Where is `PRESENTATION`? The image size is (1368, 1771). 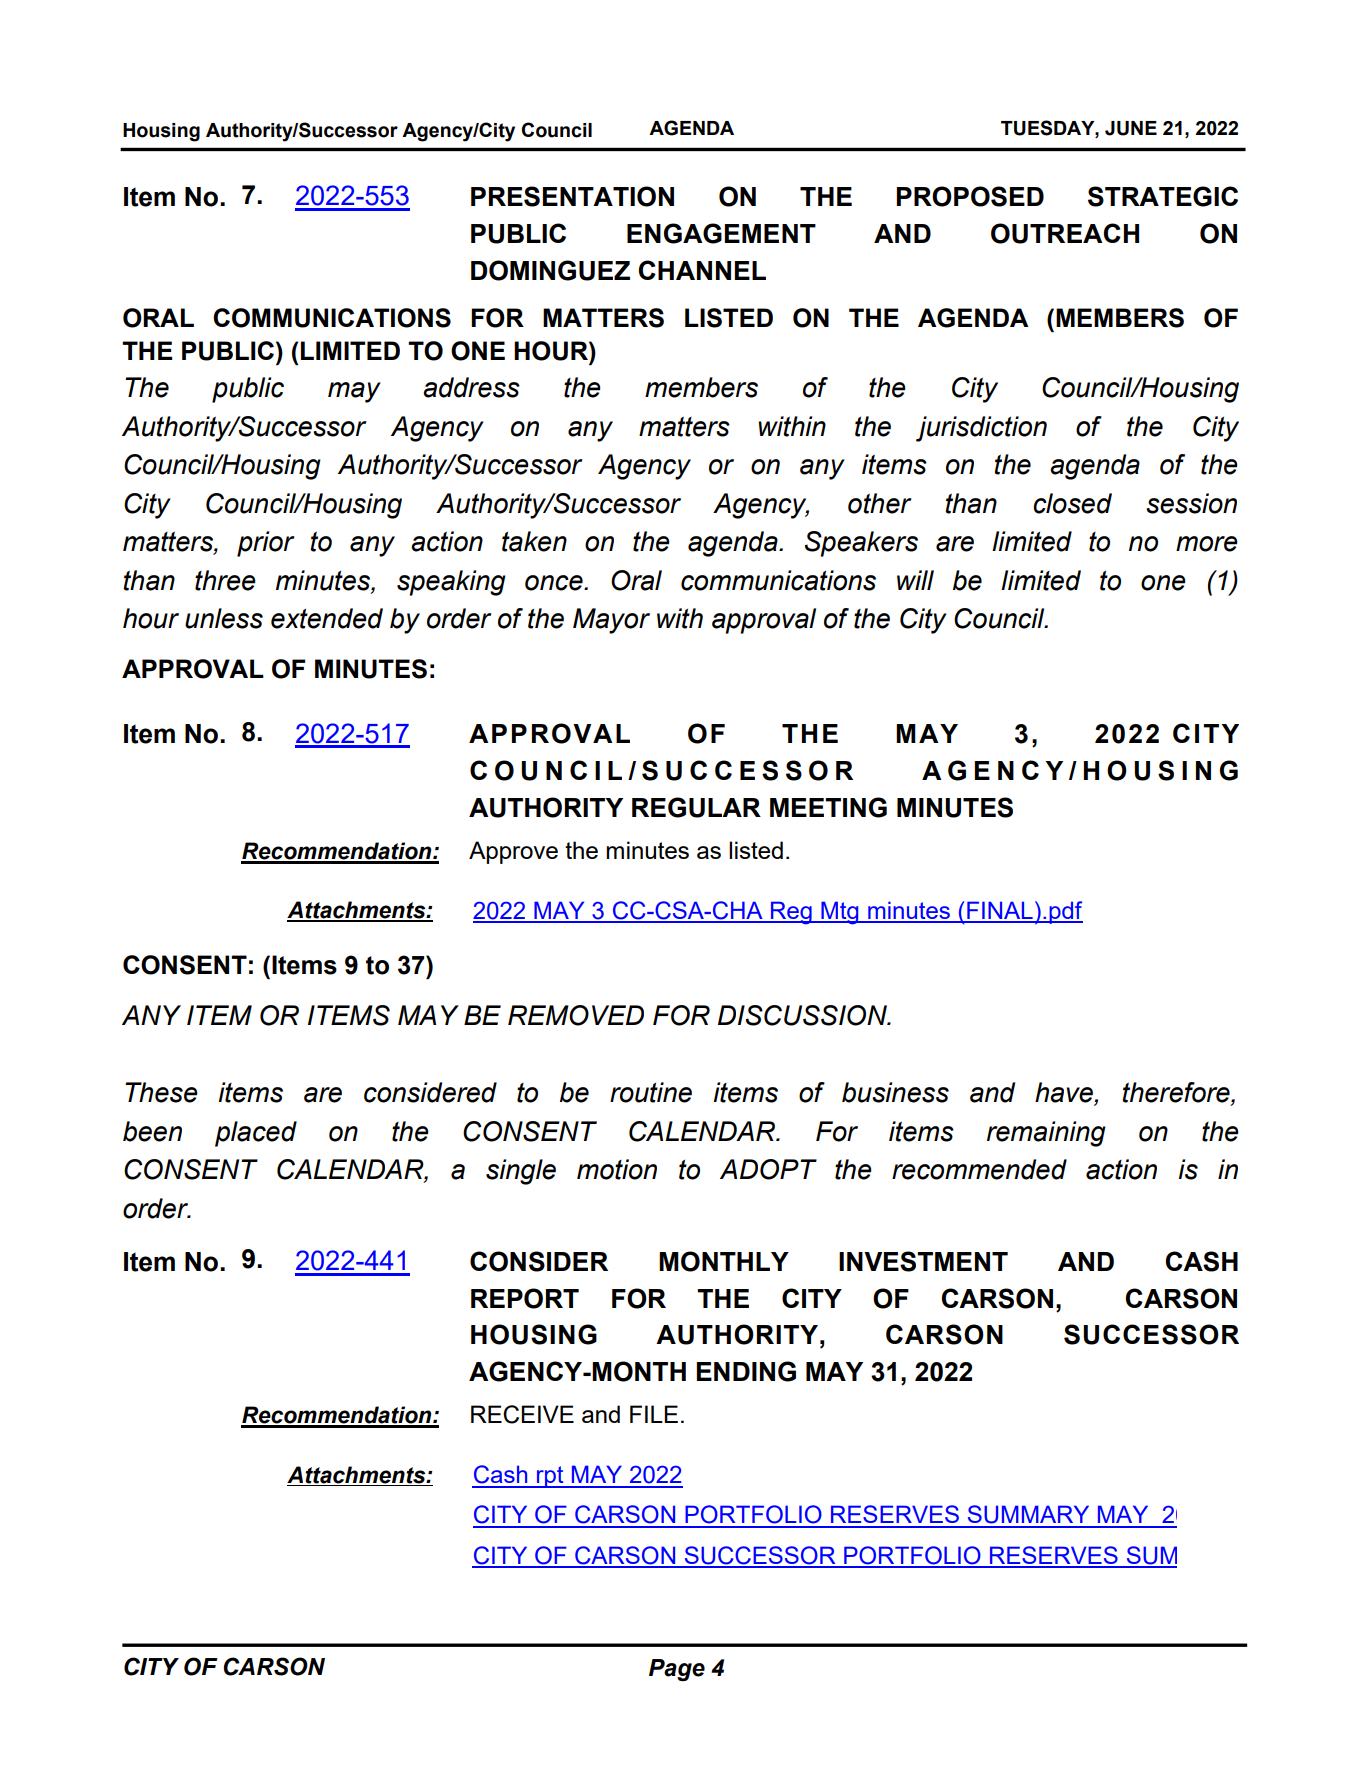
PRESENTATION is located at coordinates (572, 196).
